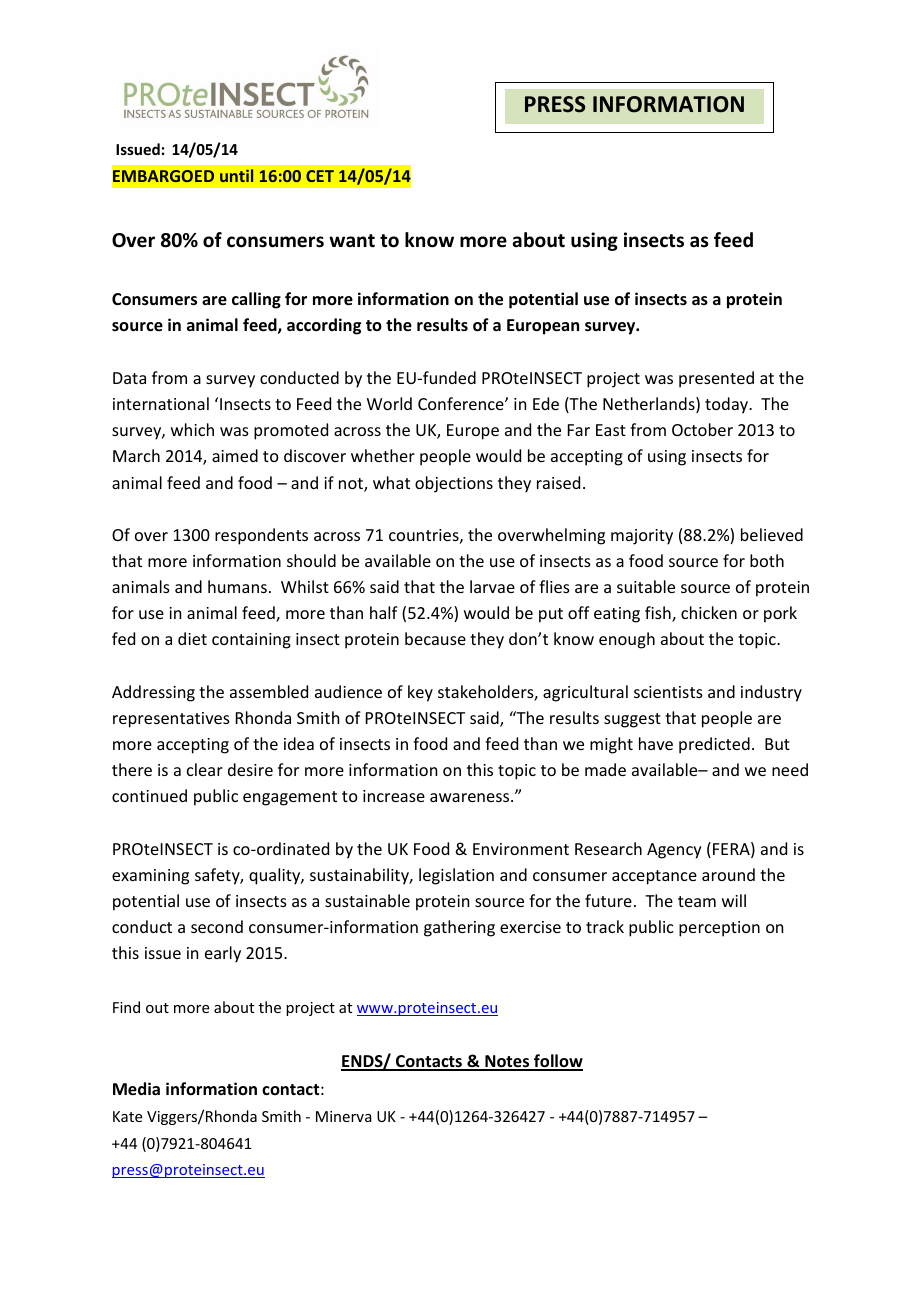 The width and height of the screenshot is (924, 1308). What do you see at coordinates (352, 241) in the screenshot?
I see `want` at bounding box center [352, 241].
